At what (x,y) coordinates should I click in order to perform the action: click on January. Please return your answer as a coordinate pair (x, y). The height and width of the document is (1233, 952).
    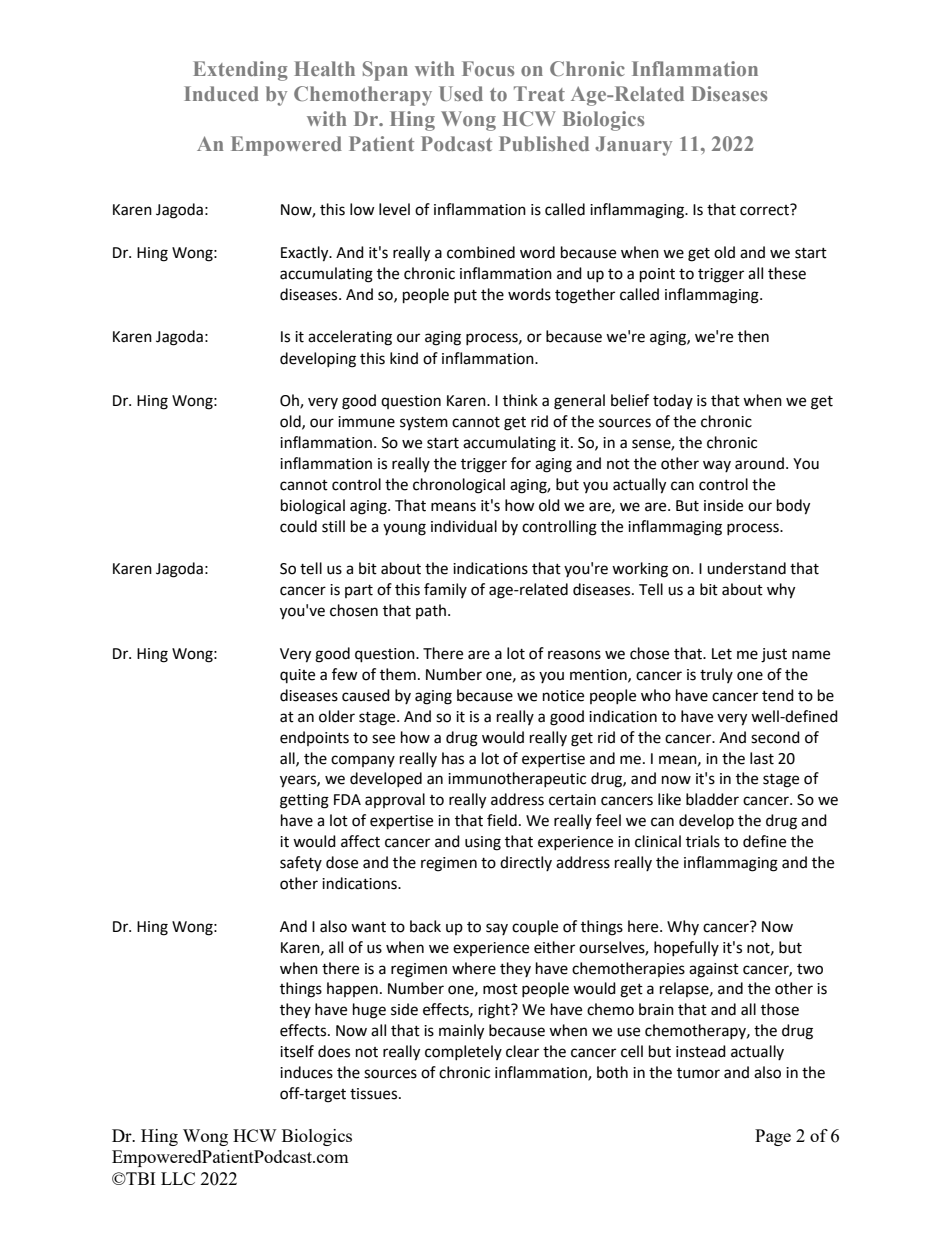
    Looking at the image, I should click on (633, 146).
